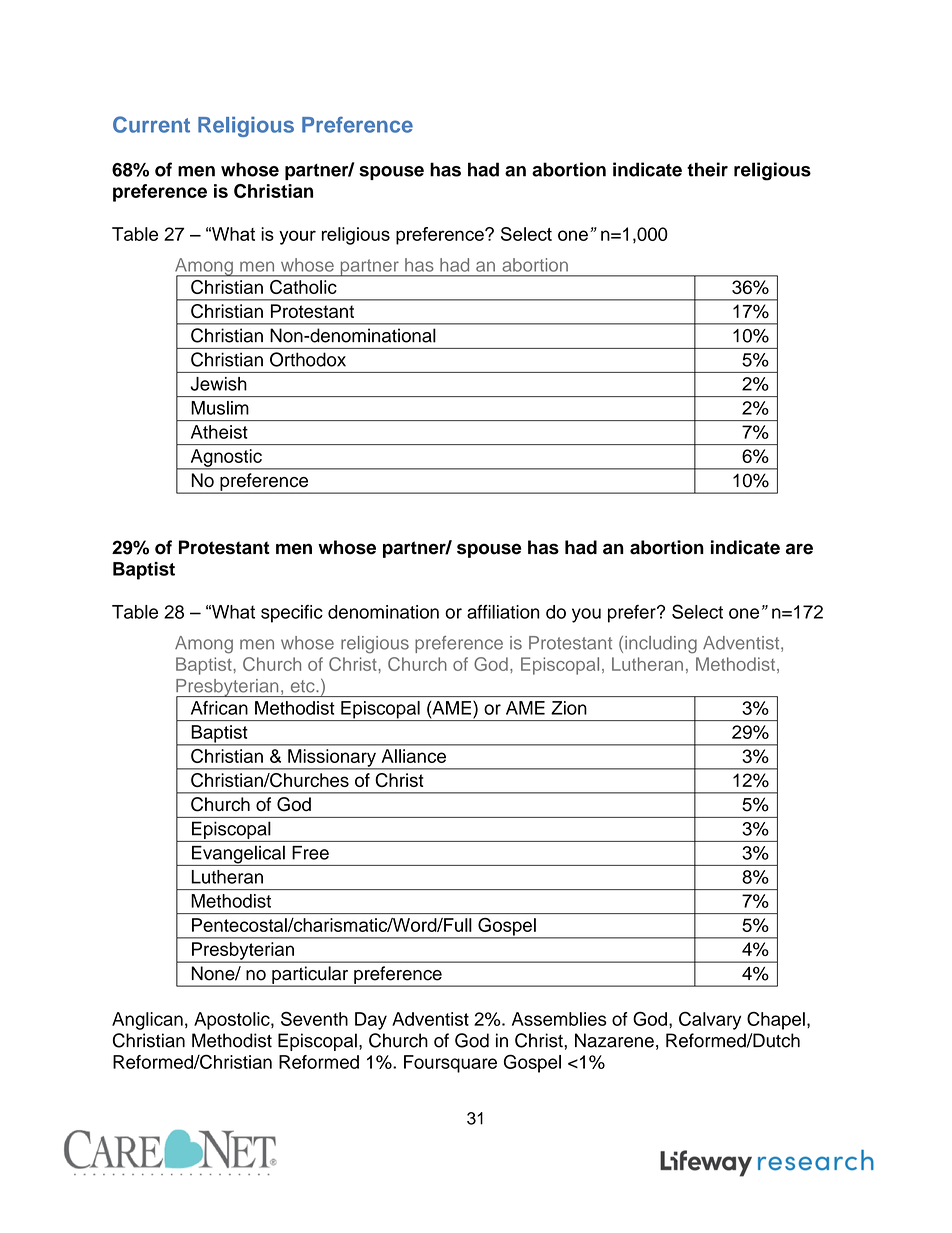 The width and height of the screenshot is (952, 1233). Describe the element at coordinates (614, 1040) in the screenshot. I see `Nazarene` at that location.
